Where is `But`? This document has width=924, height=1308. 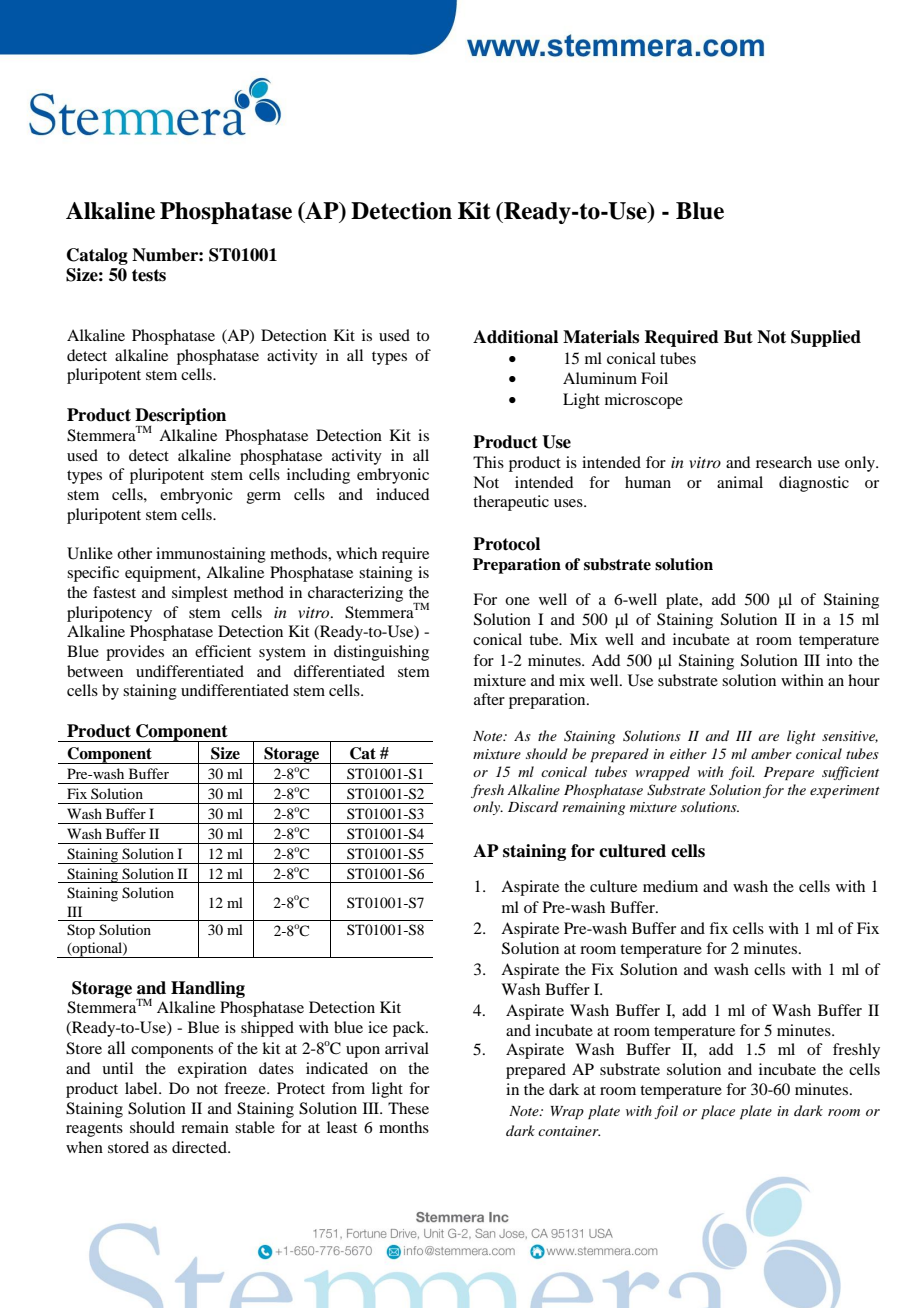 But is located at coordinates (738, 337).
